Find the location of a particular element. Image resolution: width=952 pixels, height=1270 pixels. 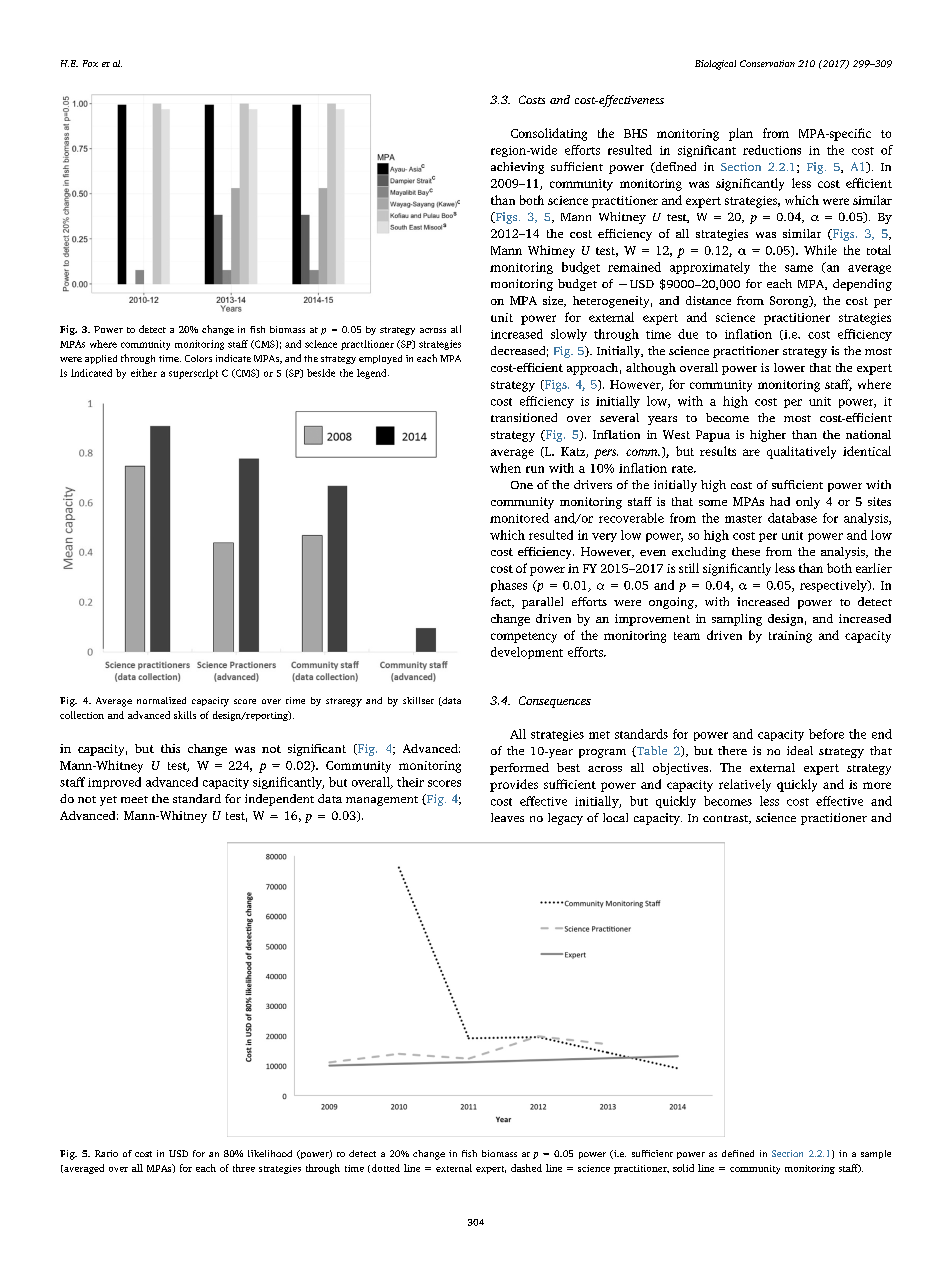

Ratio is located at coordinates (106, 1153).
